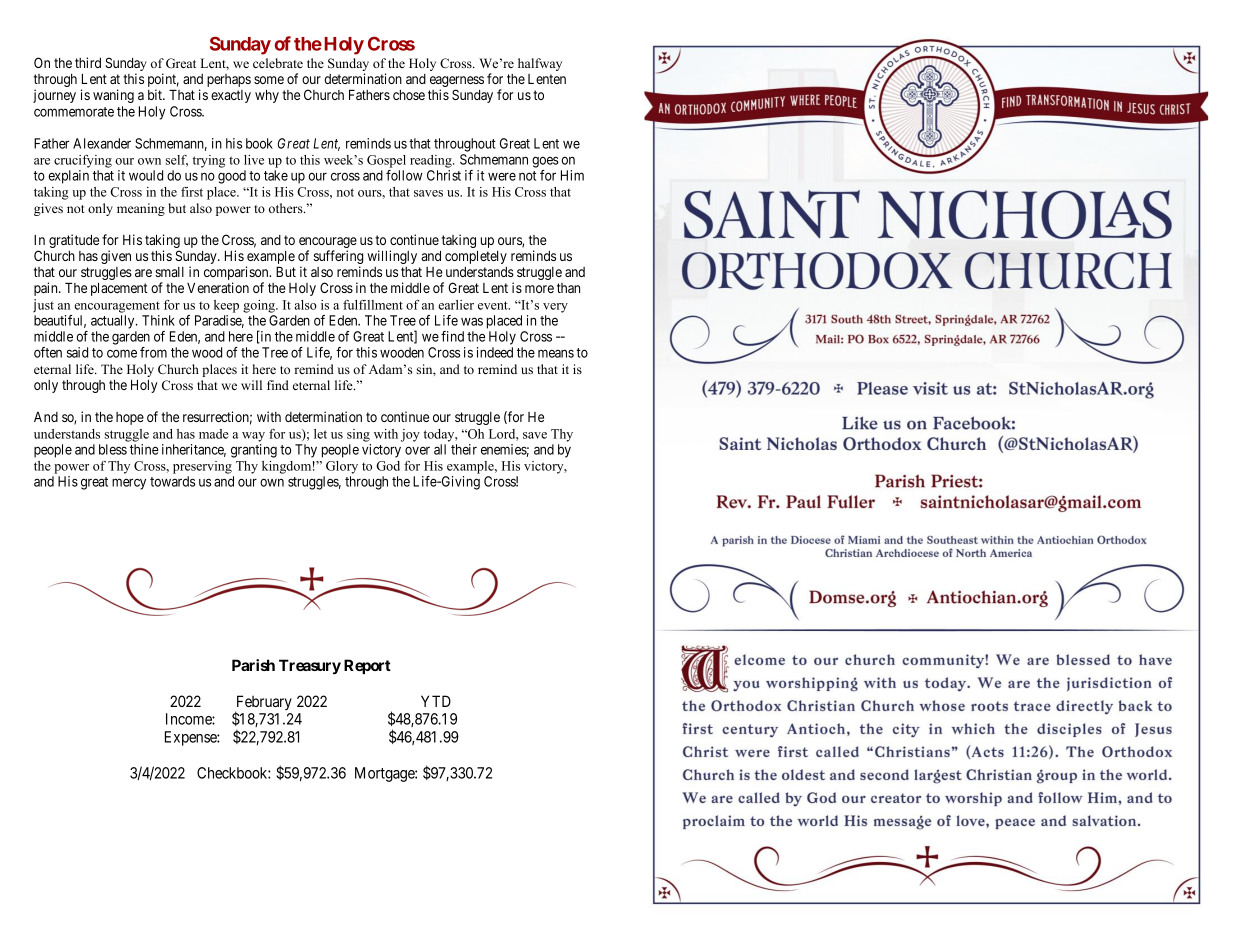 Image resolution: width=1233 pixels, height=952 pixels. What do you see at coordinates (539, 289) in the screenshot?
I see `more` at bounding box center [539, 289].
